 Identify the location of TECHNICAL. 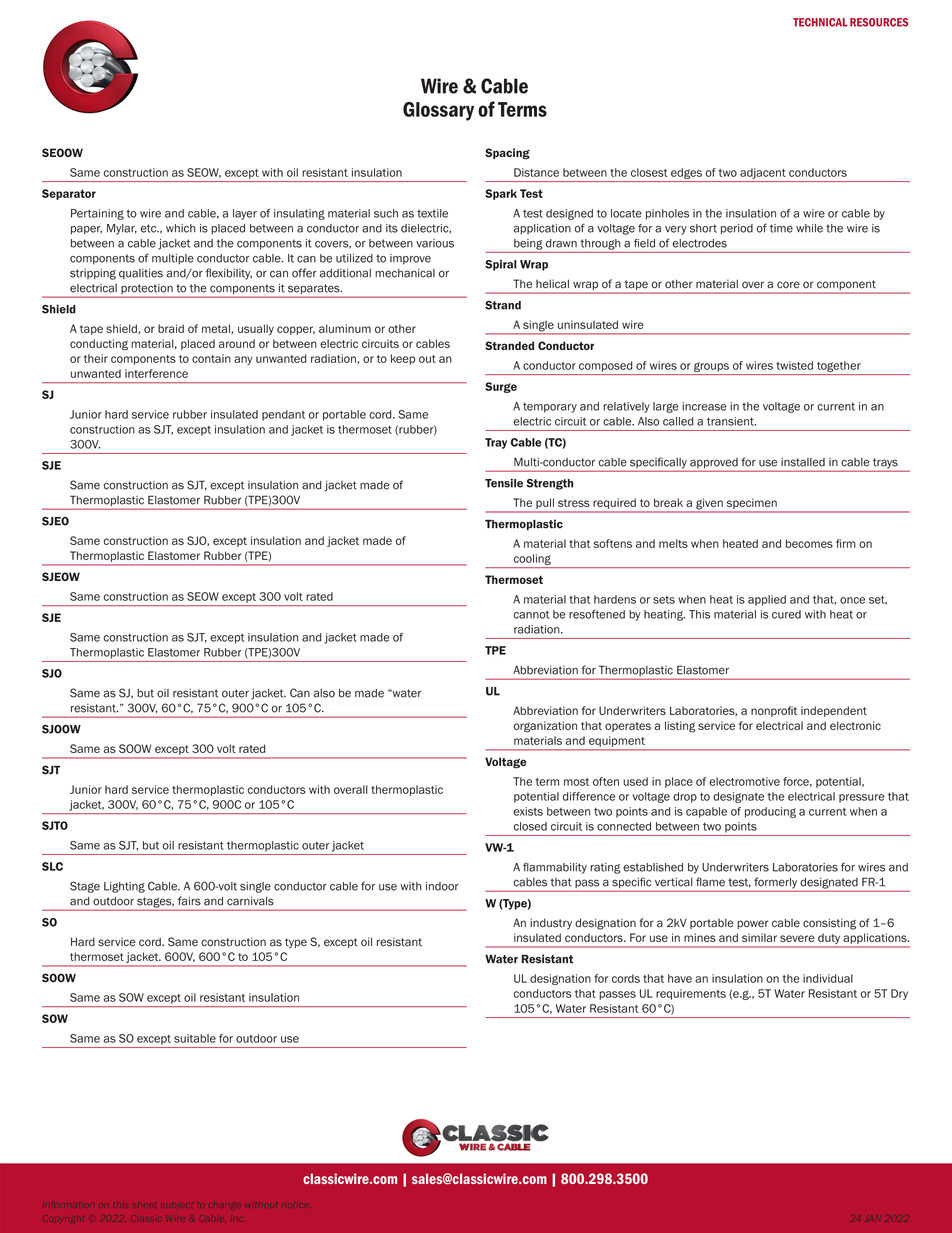
(820, 22).
